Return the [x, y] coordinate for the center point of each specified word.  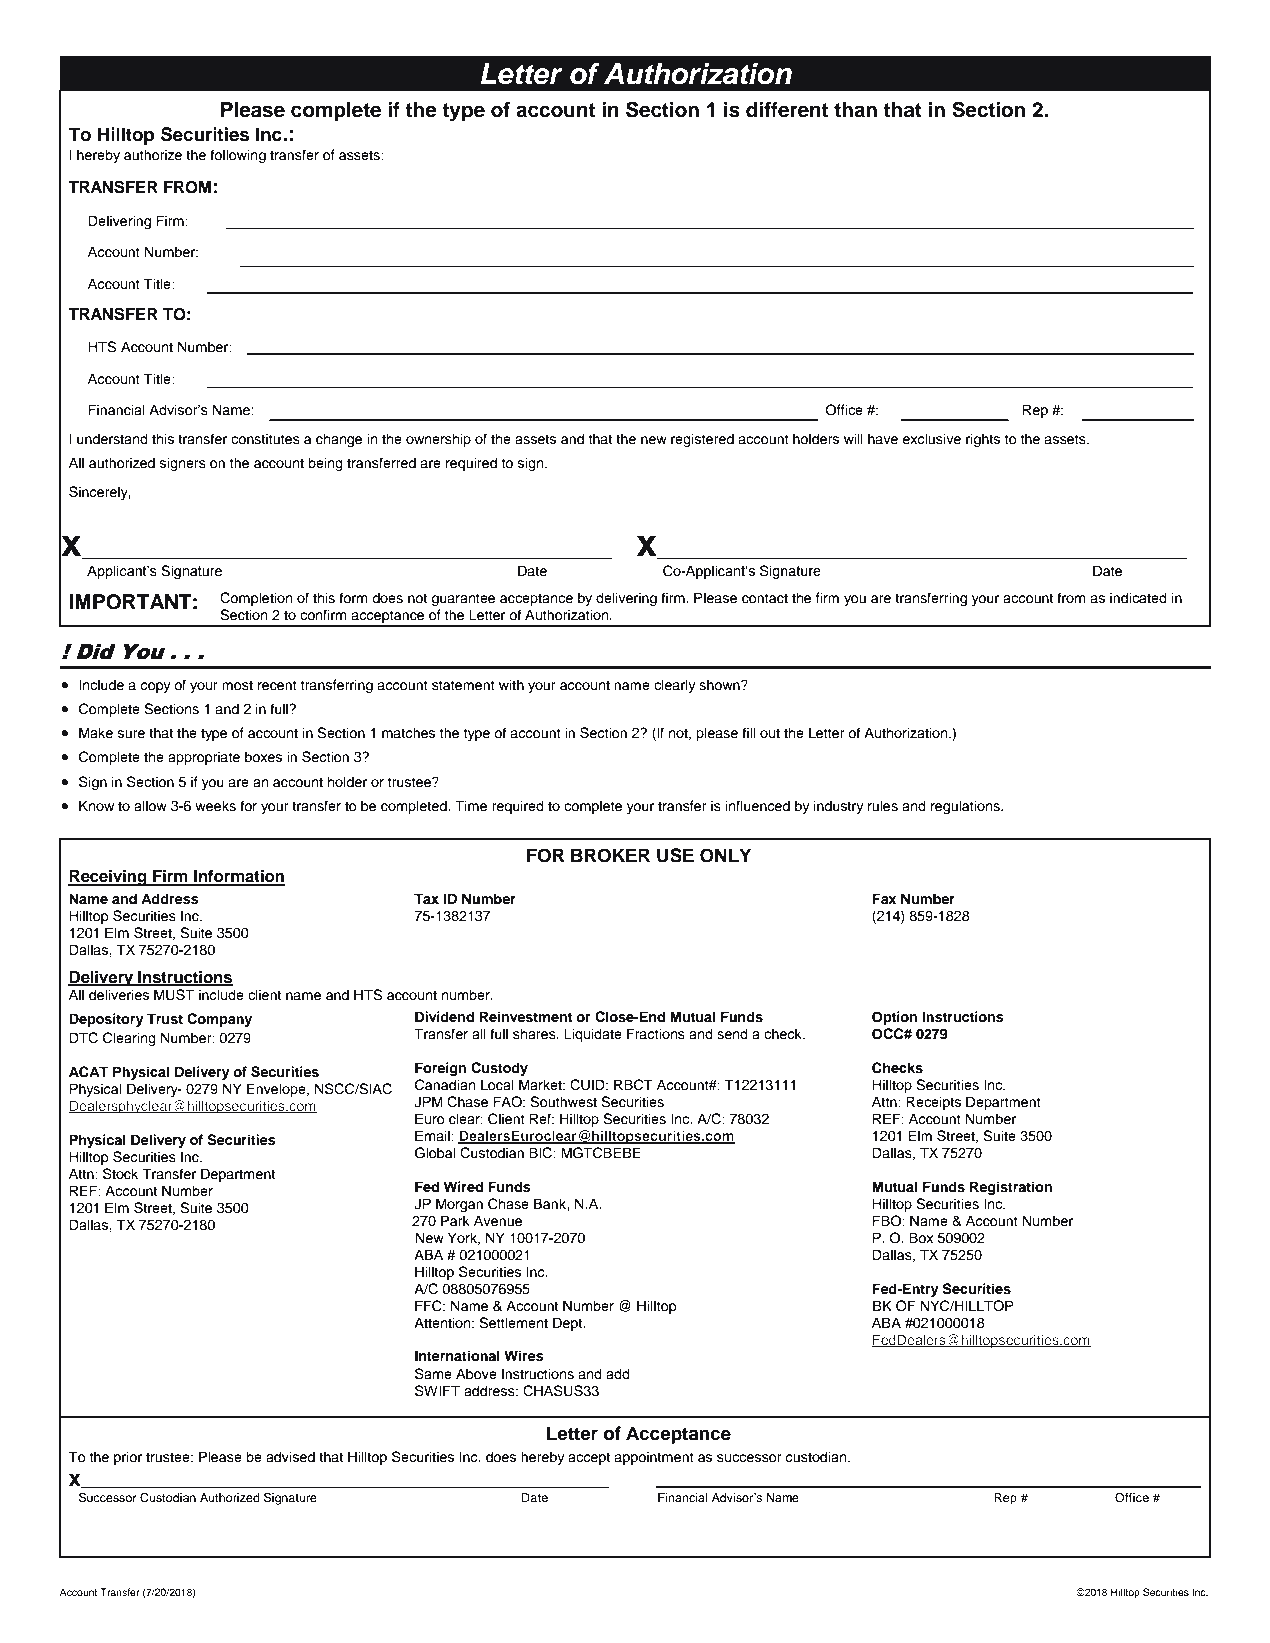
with [511, 684]
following [238, 156]
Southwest [563, 1102]
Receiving [108, 878]
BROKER [610, 855]
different [787, 110]
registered [702, 440]
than [855, 110]
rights [983, 440]
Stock [120, 1174]
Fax [884, 898]
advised [290, 1457]
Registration [1011, 1188]
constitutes [265, 439]
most [237, 685]
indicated [1138, 598]
